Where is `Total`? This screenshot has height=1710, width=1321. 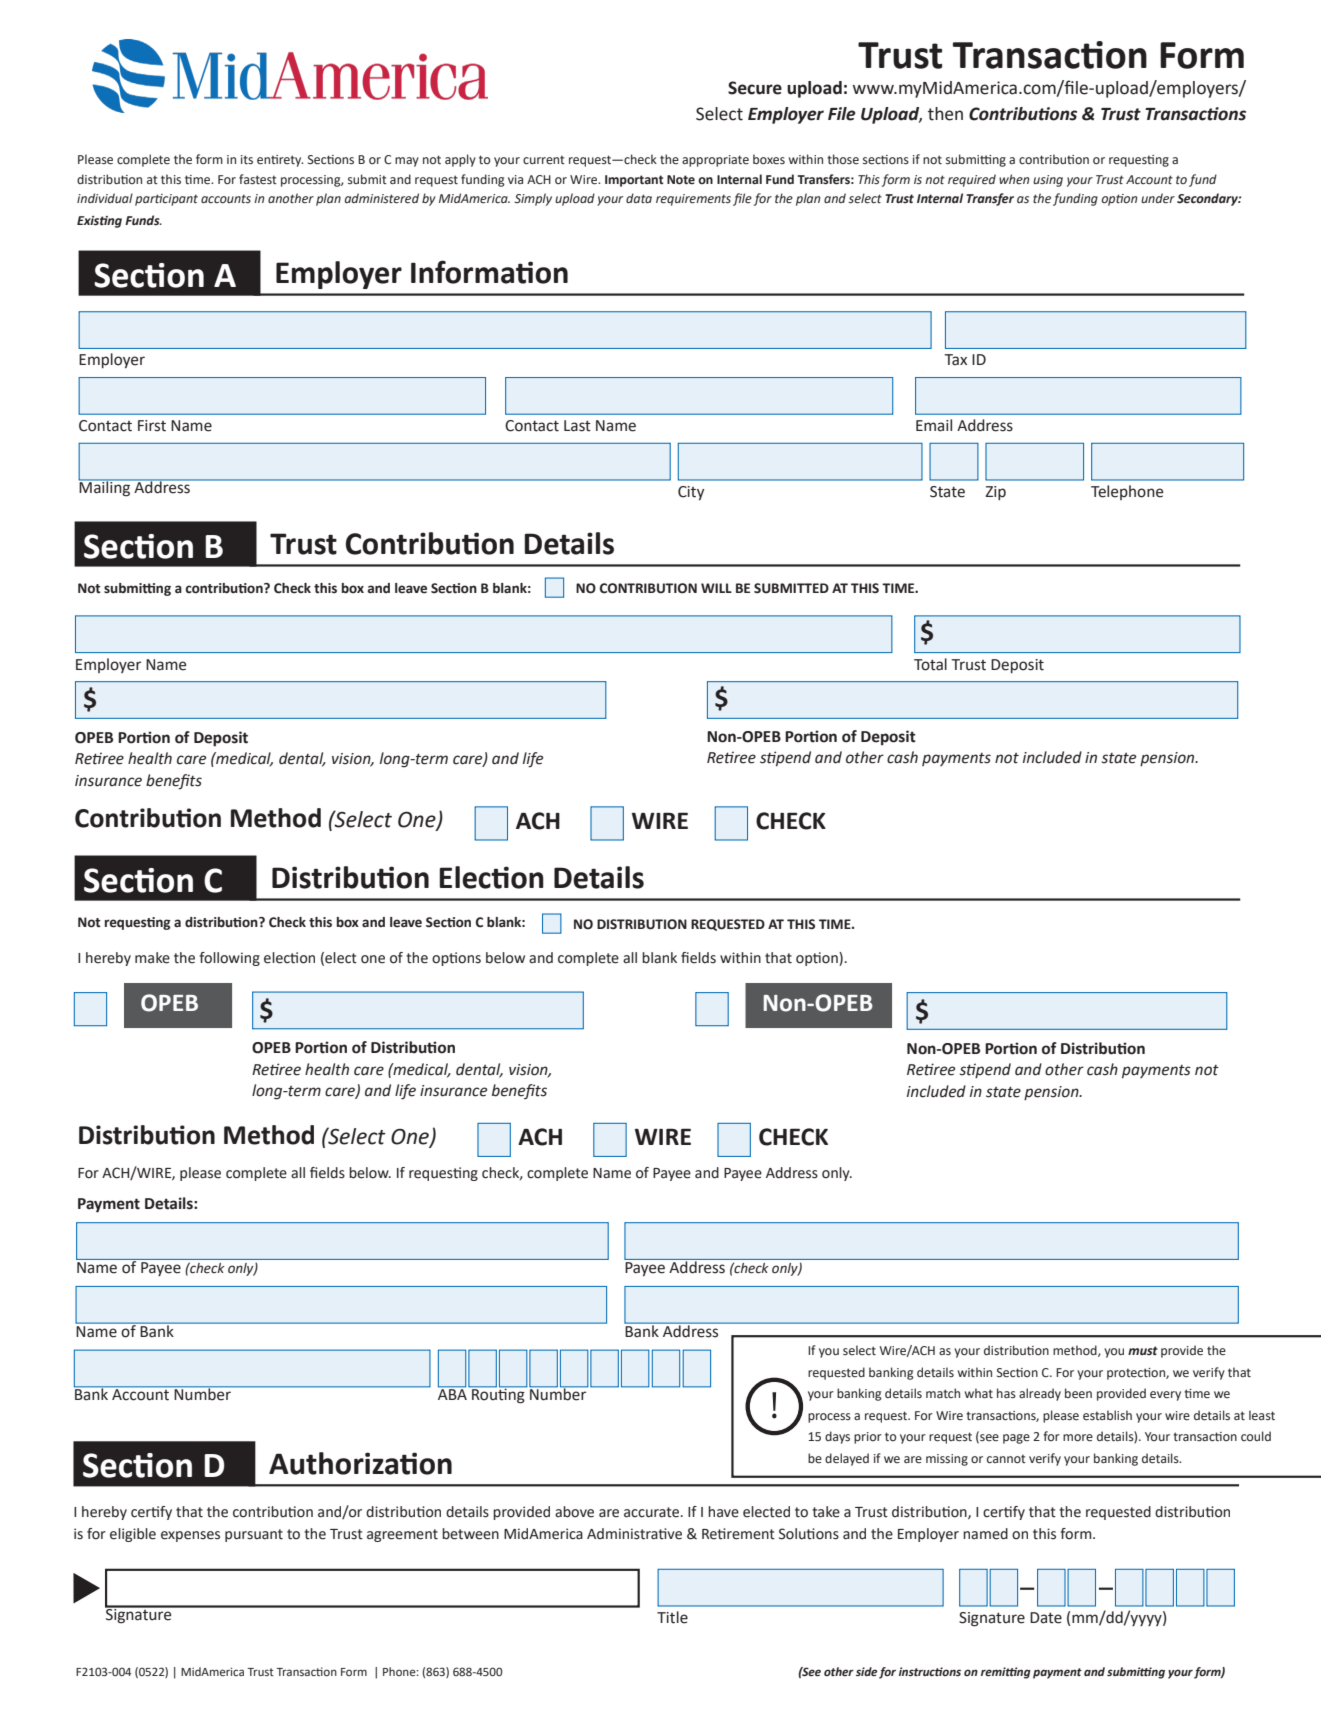
Total is located at coordinates (930, 664).
